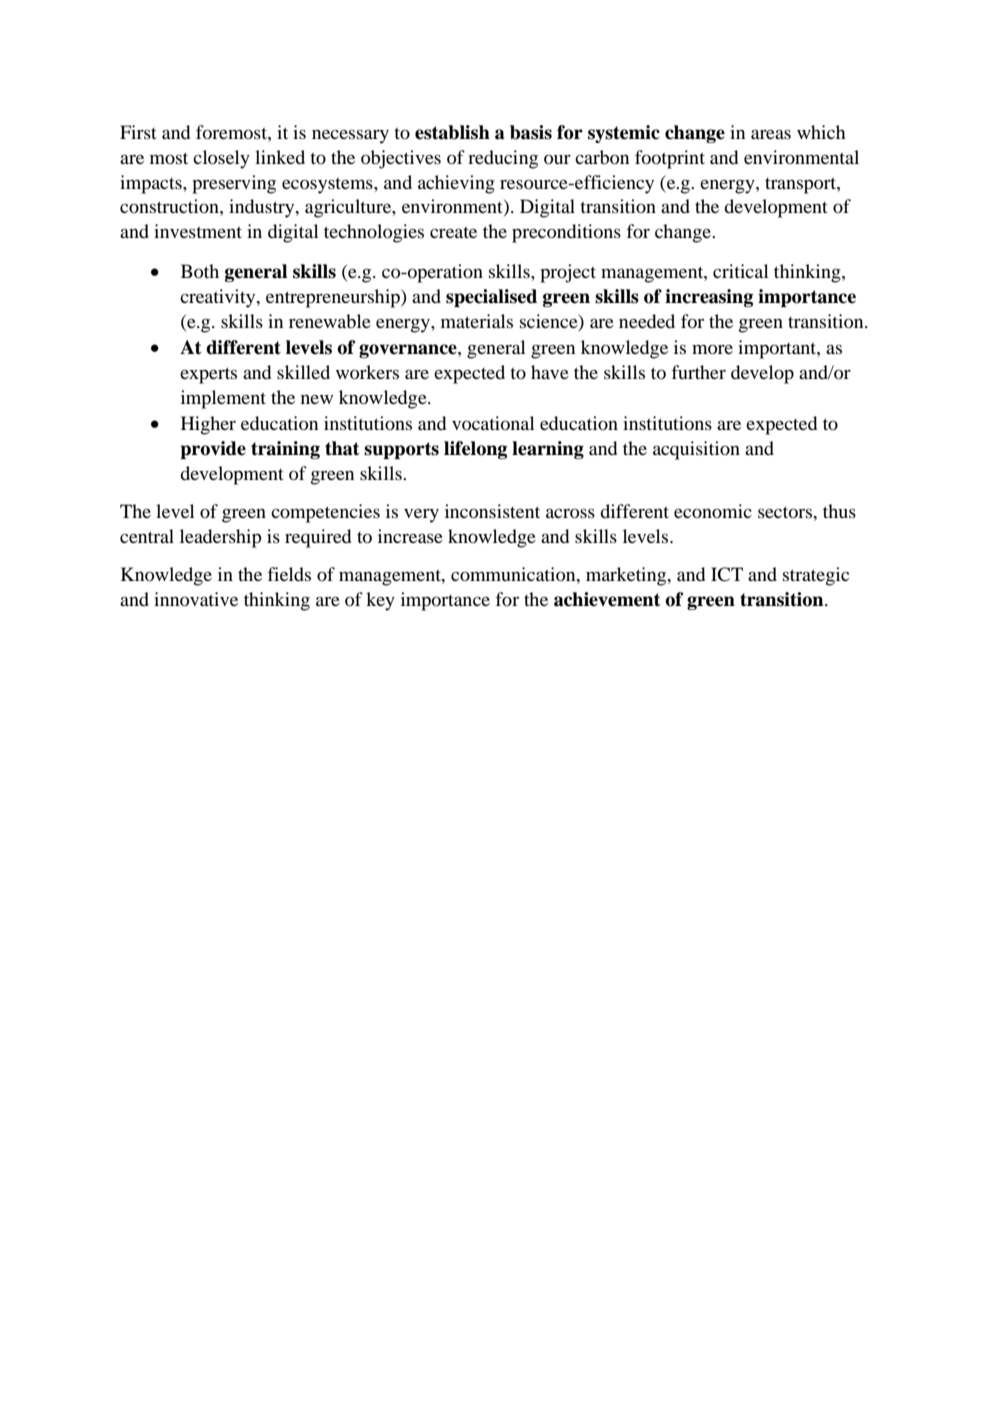 The image size is (994, 1406). What do you see at coordinates (491, 298) in the page?
I see `specialised` at bounding box center [491, 298].
